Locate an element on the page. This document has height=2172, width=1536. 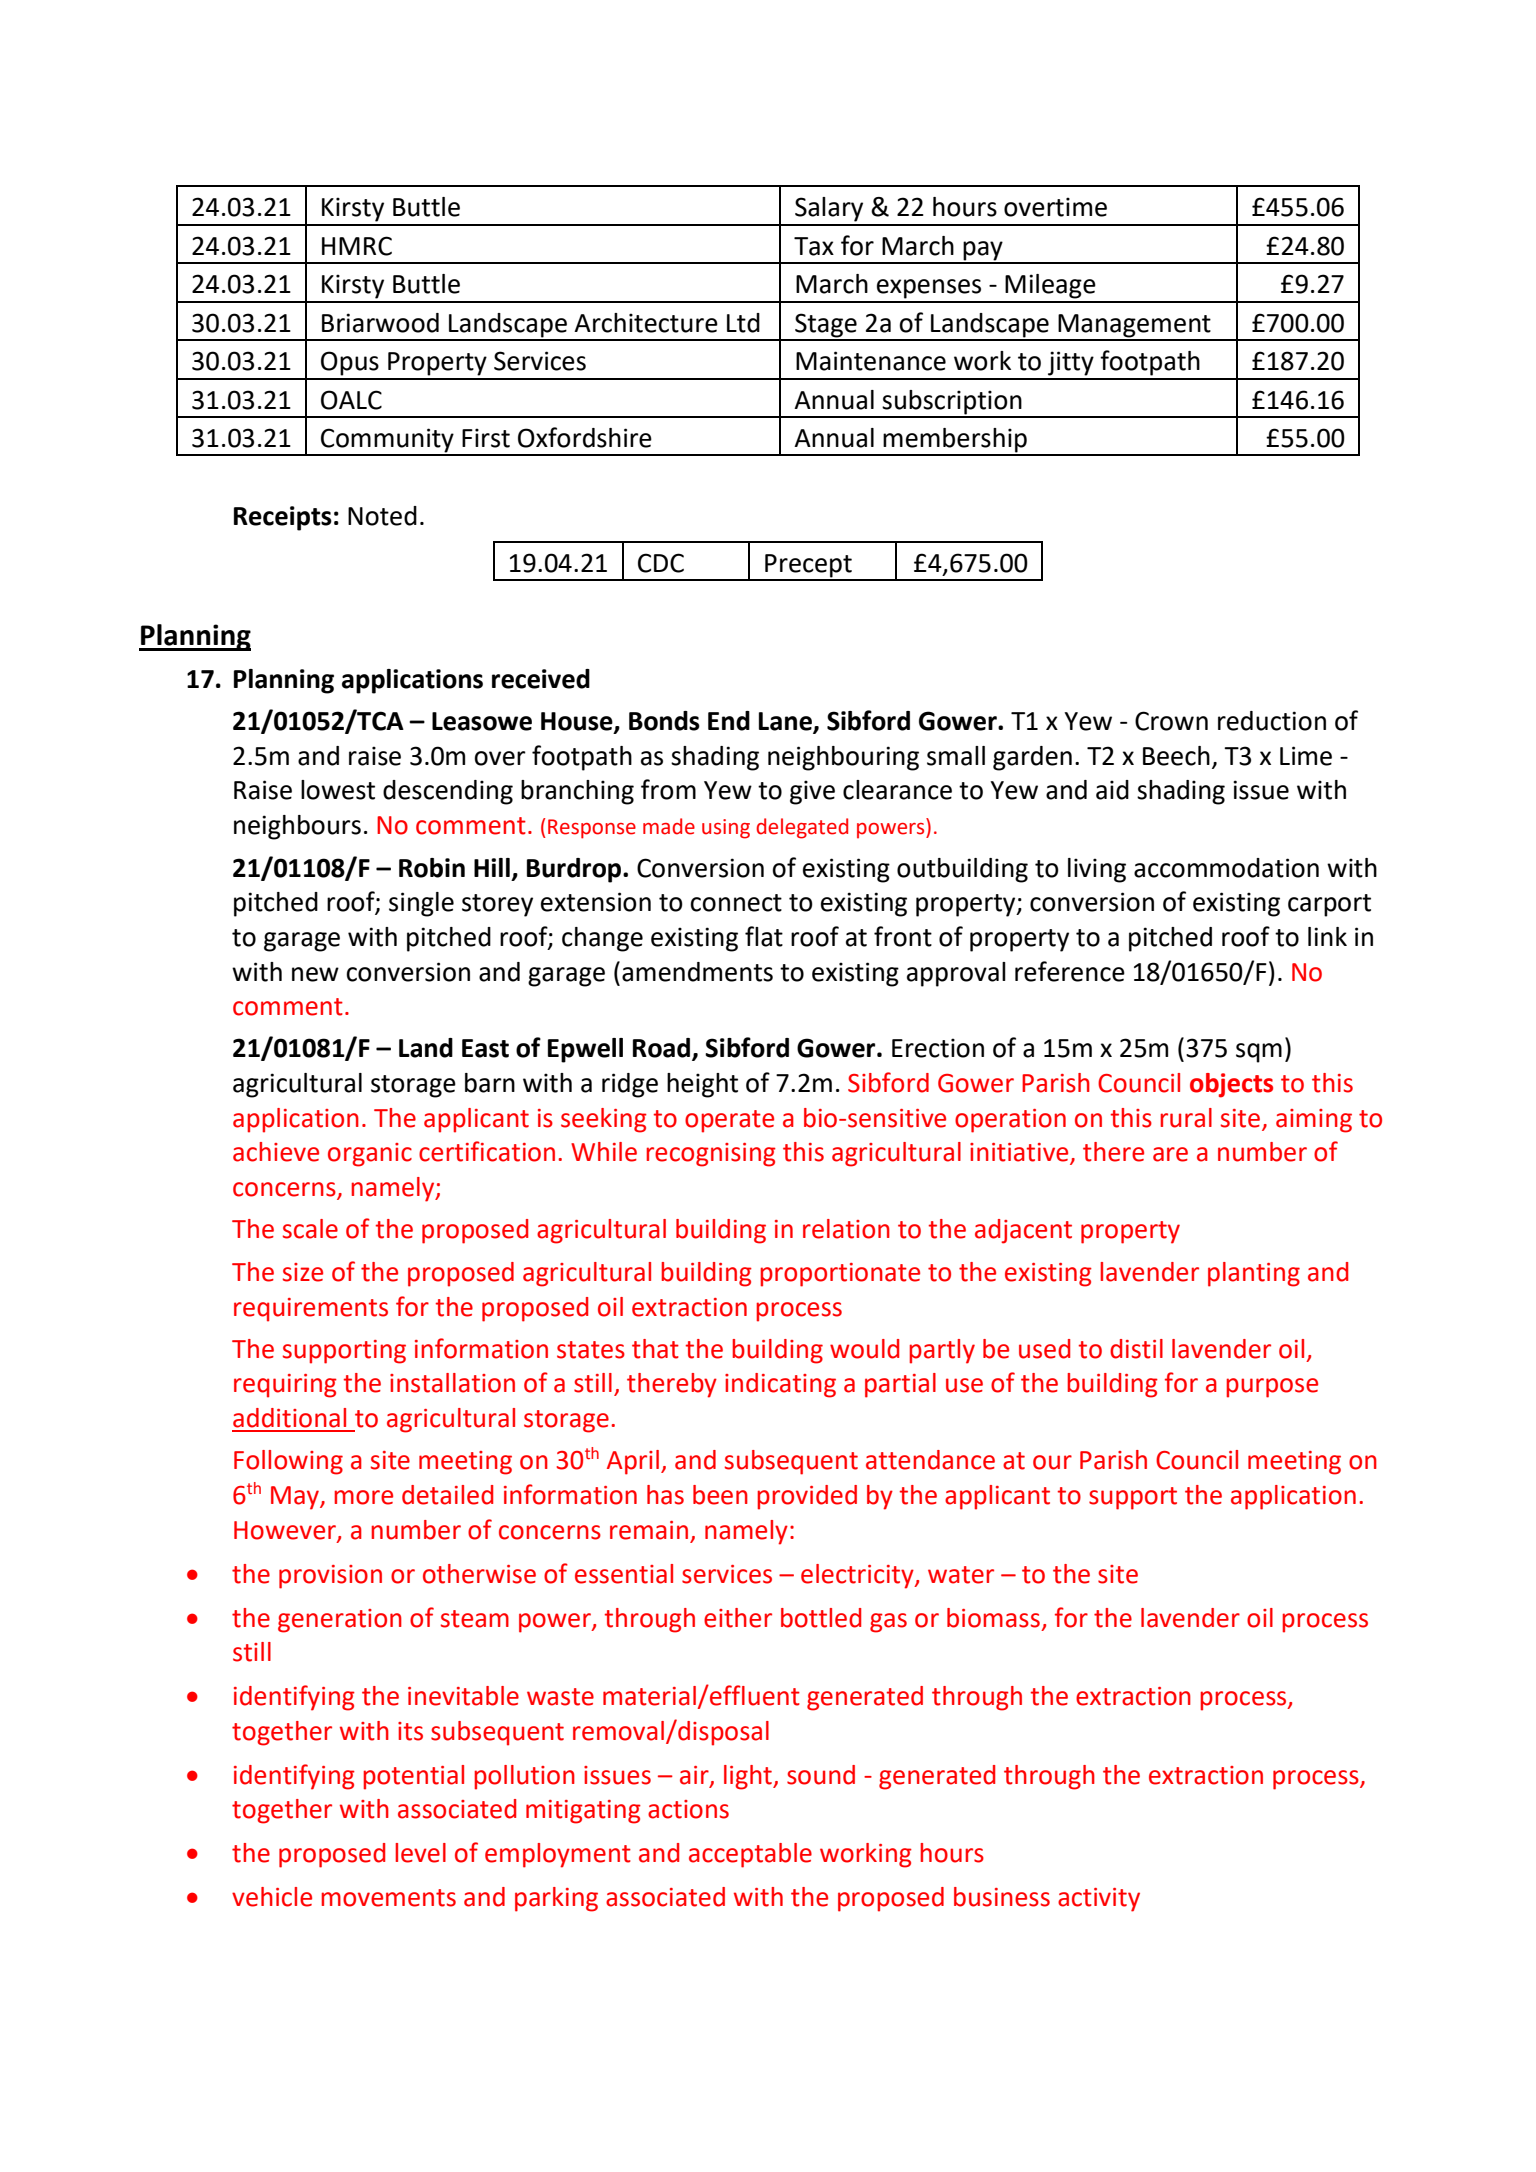
level is located at coordinates (420, 1853).
